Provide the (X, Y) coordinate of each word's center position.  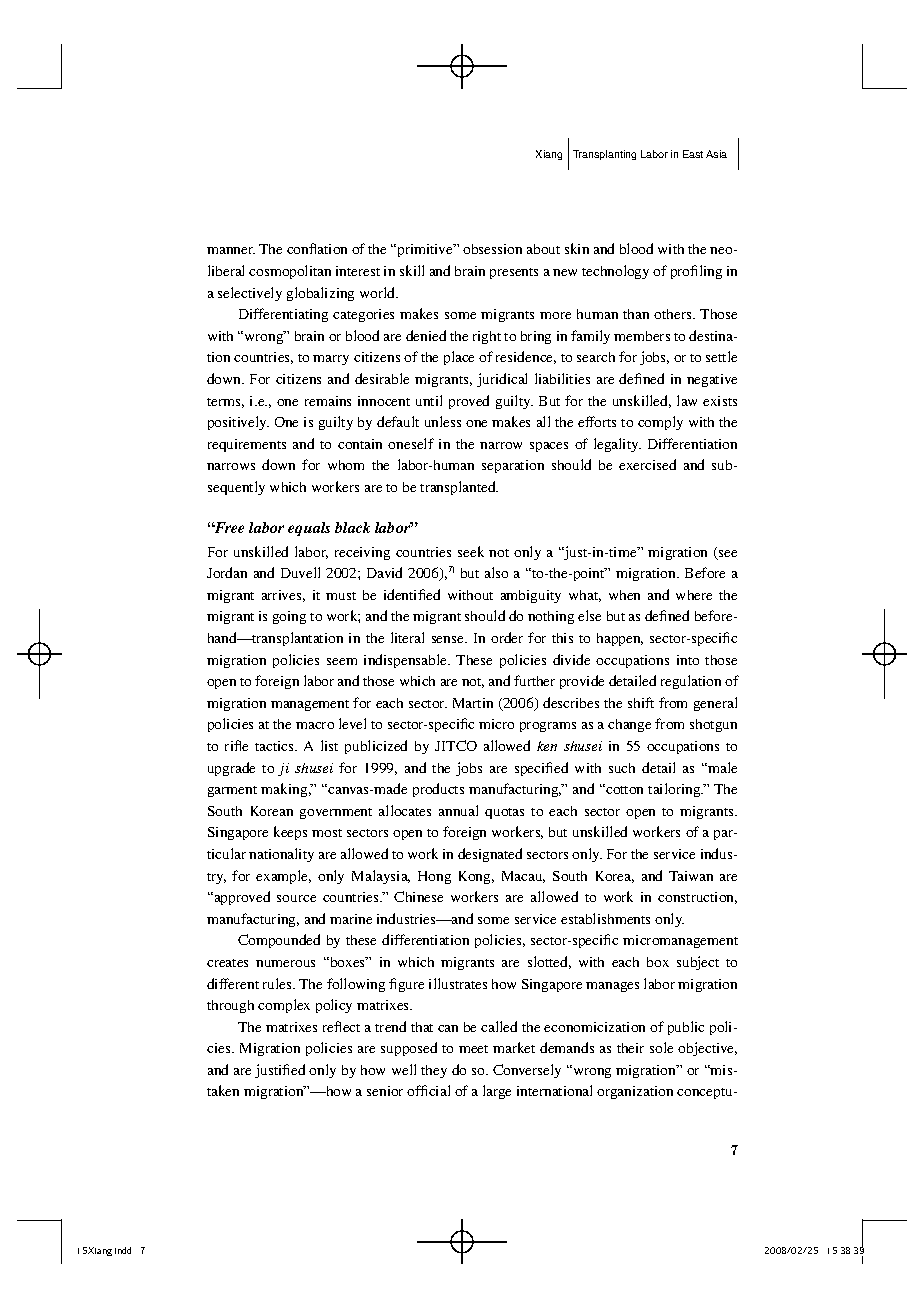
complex (284, 1006)
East (693, 154)
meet (473, 1049)
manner (231, 250)
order (507, 637)
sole (661, 1047)
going (289, 617)
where (694, 595)
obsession (492, 249)
